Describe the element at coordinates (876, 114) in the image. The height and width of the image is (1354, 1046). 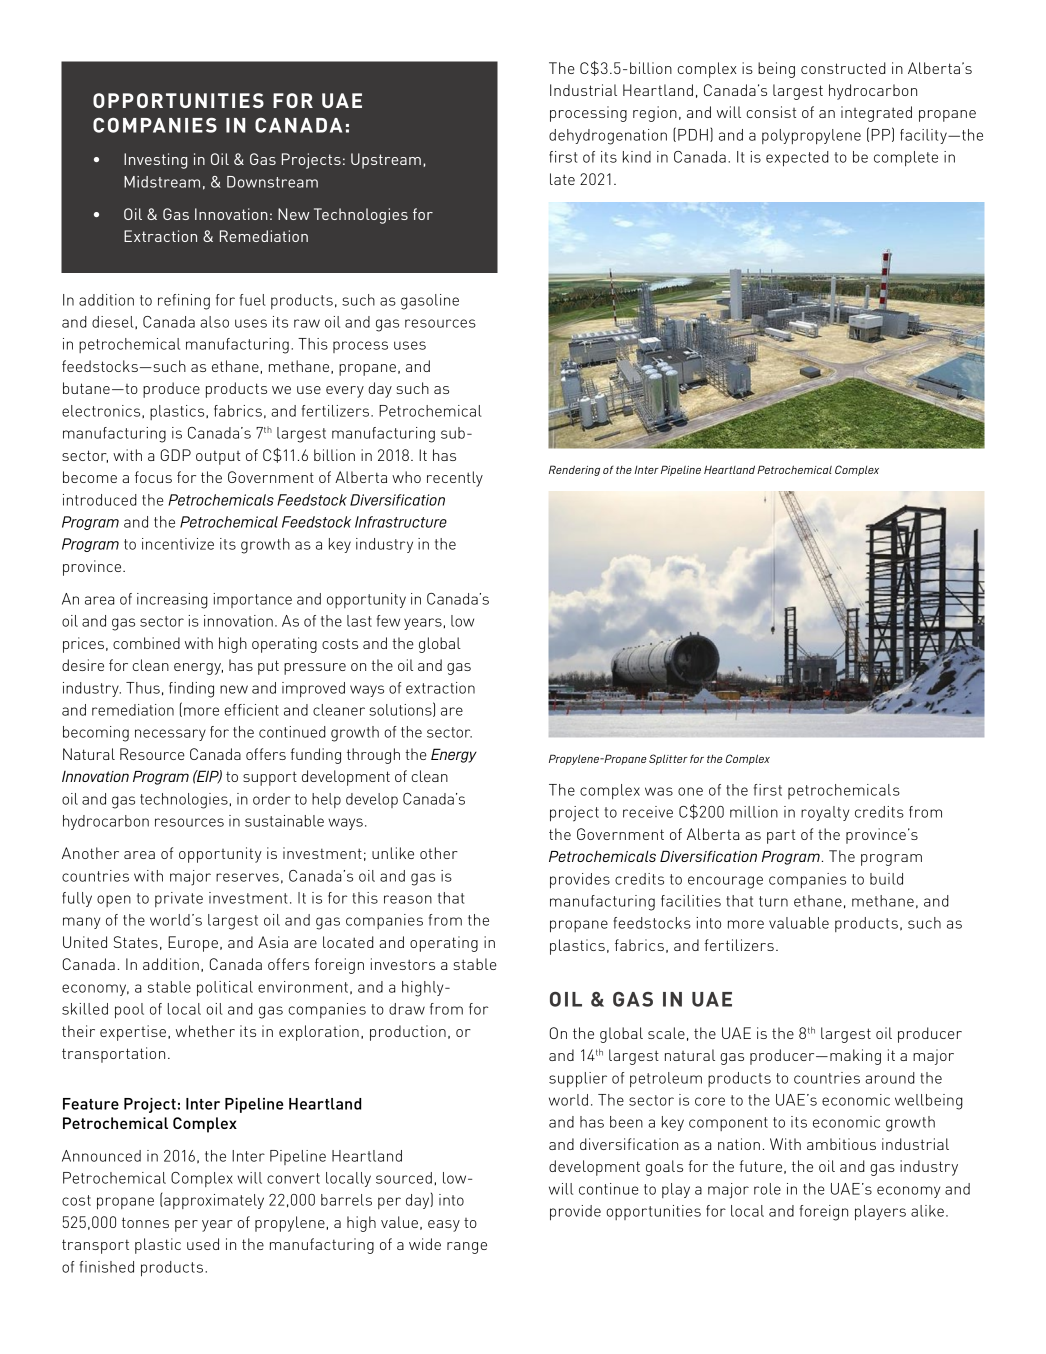
I see `integrated` at that location.
